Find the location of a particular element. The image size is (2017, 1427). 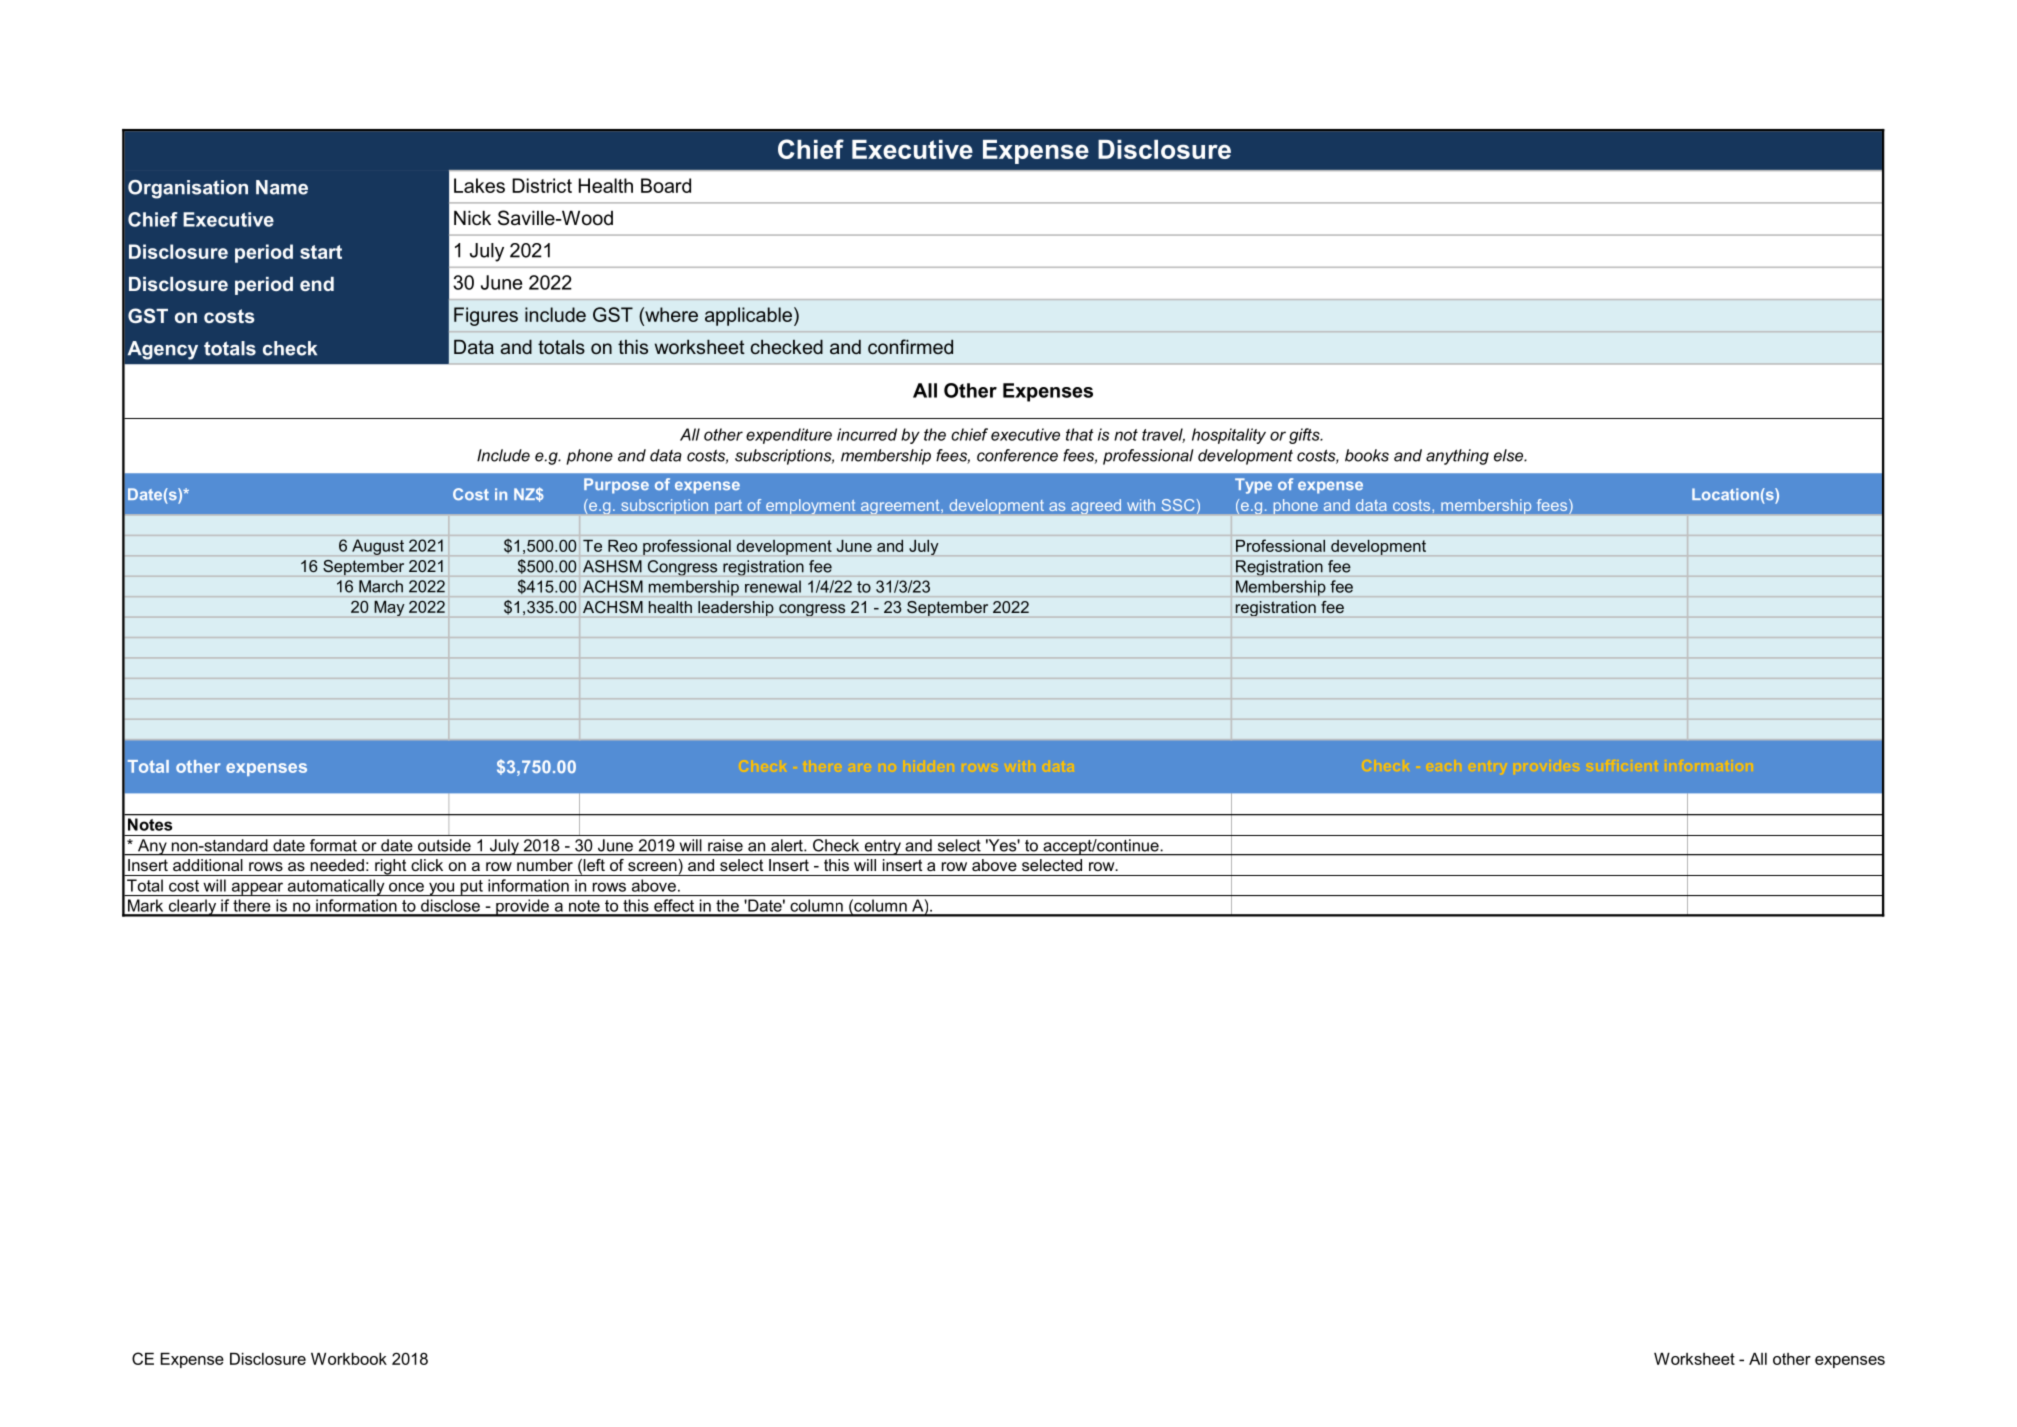

employment is located at coordinates (810, 506).
